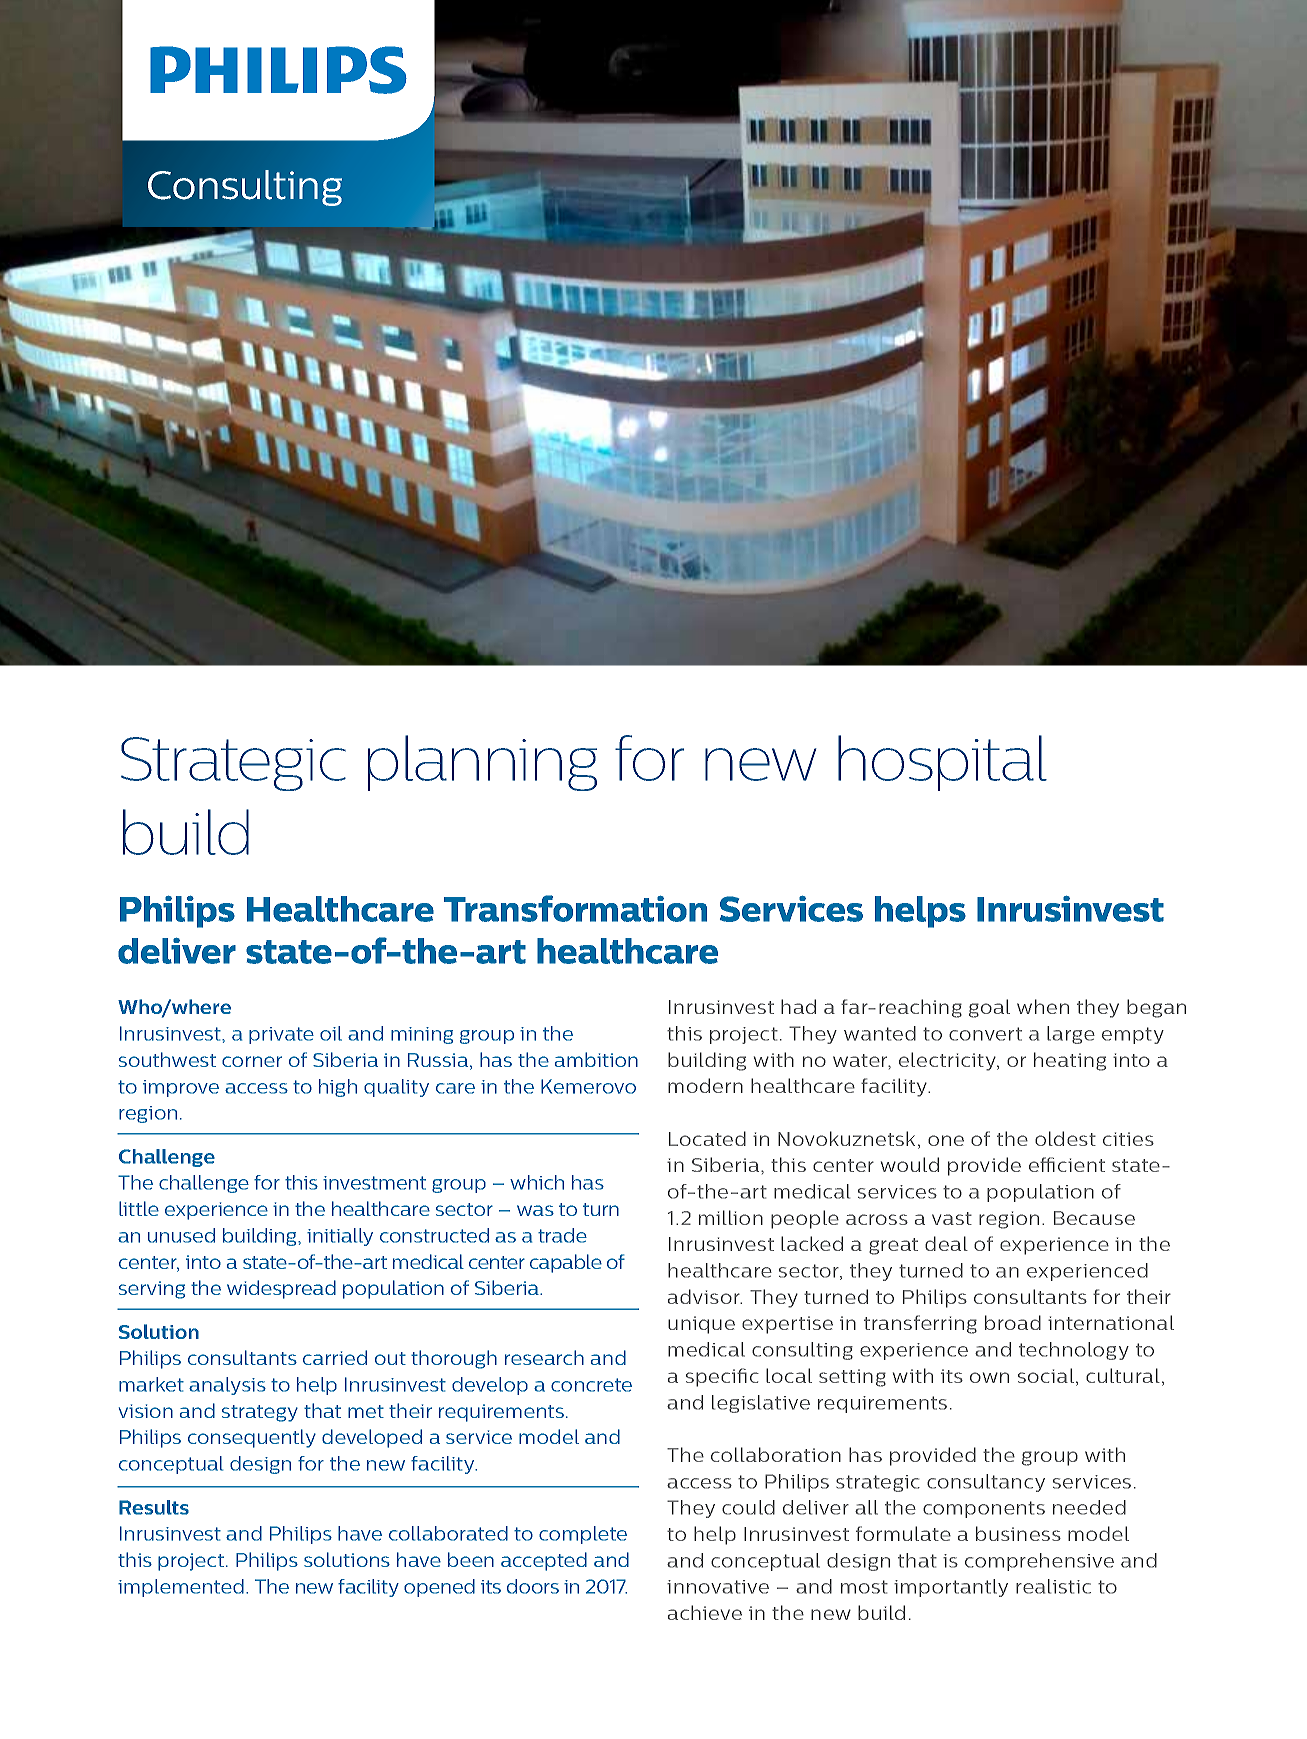  I want to click on had, so click(798, 1006).
